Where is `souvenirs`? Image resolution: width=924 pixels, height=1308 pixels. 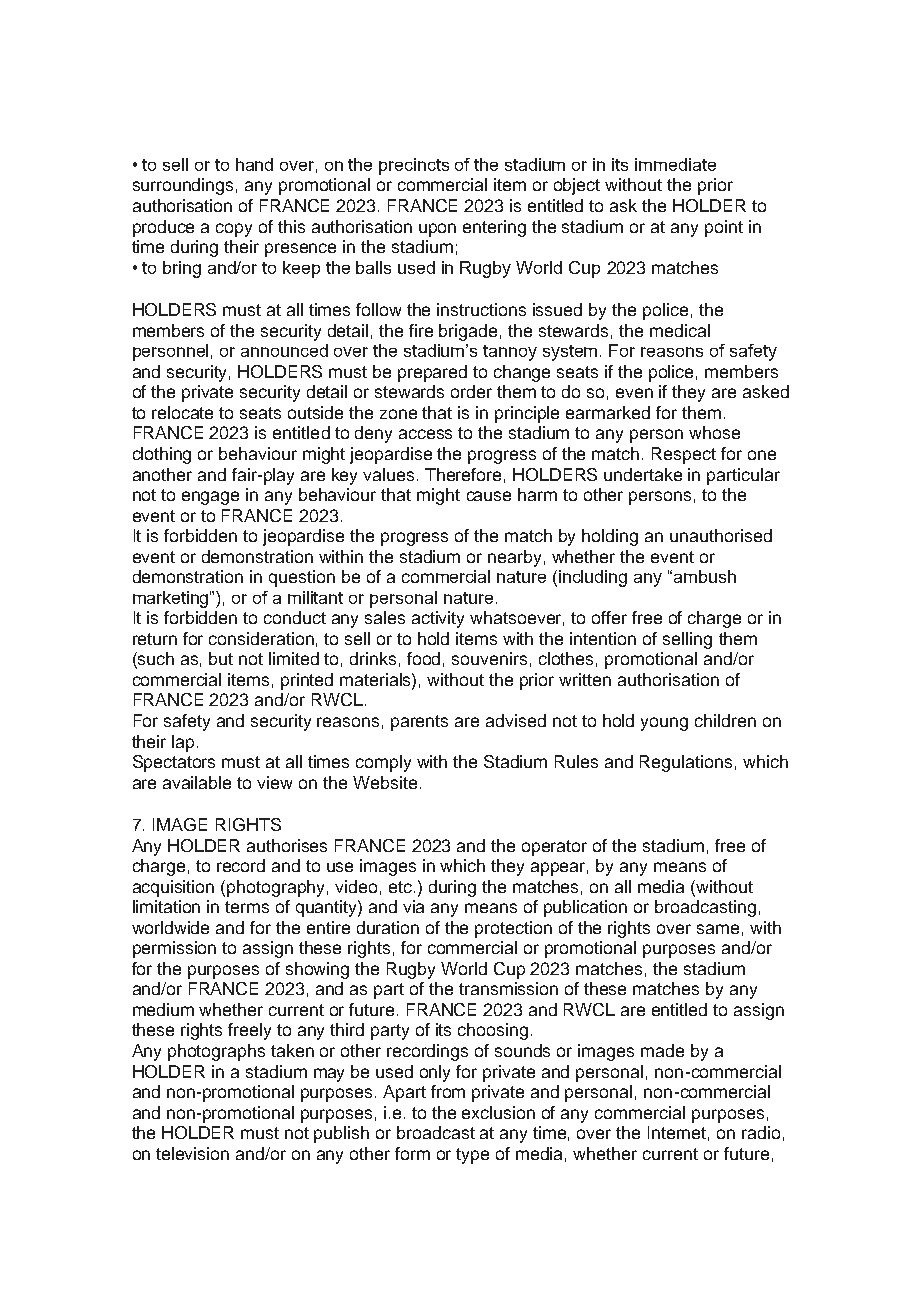
souvenirs is located at coordinates (489, 658).
